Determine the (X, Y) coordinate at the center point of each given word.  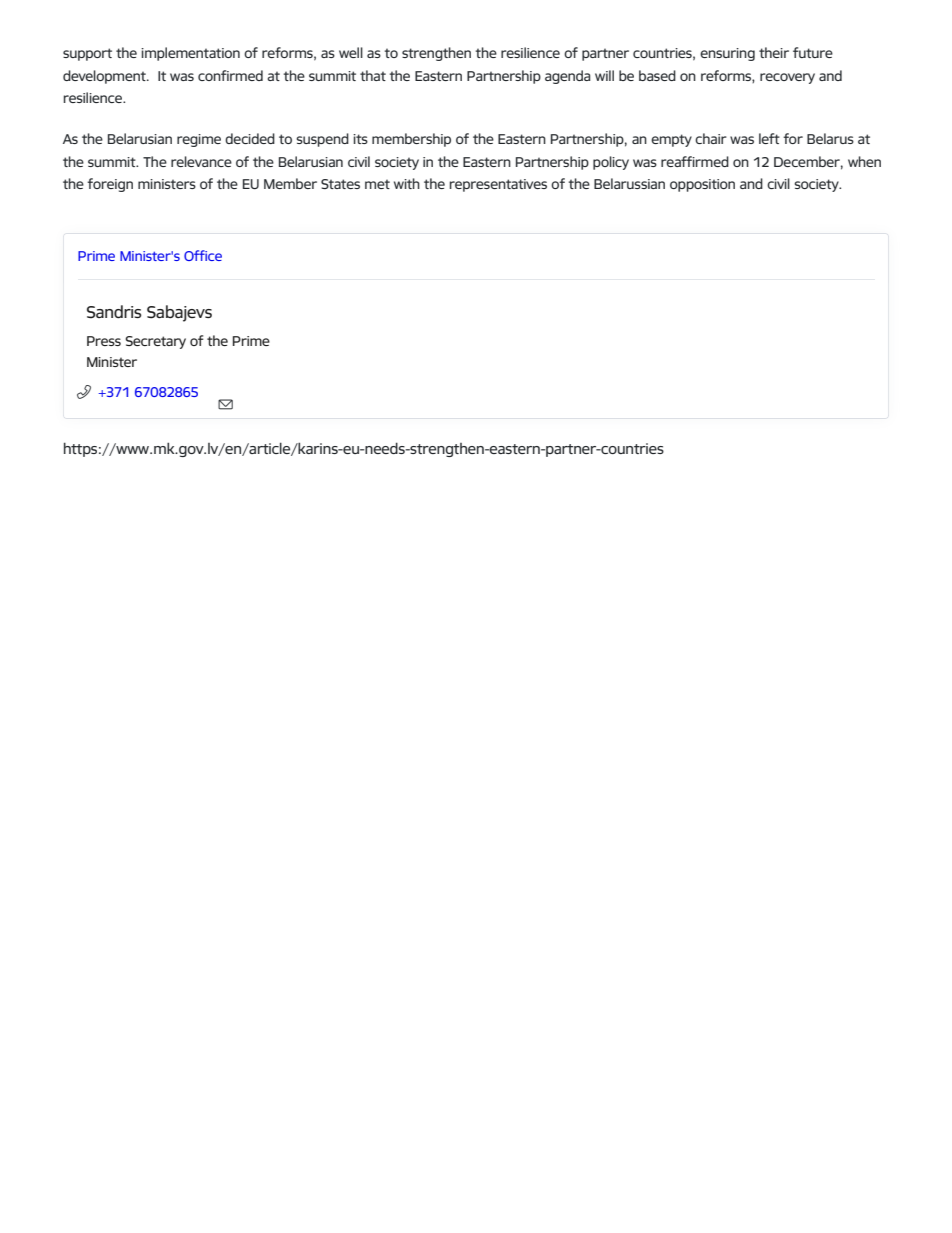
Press (104, 341)
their (774, 52)
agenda (567, 77)
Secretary (155, 342)
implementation (190, 54)
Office (203, 255)
